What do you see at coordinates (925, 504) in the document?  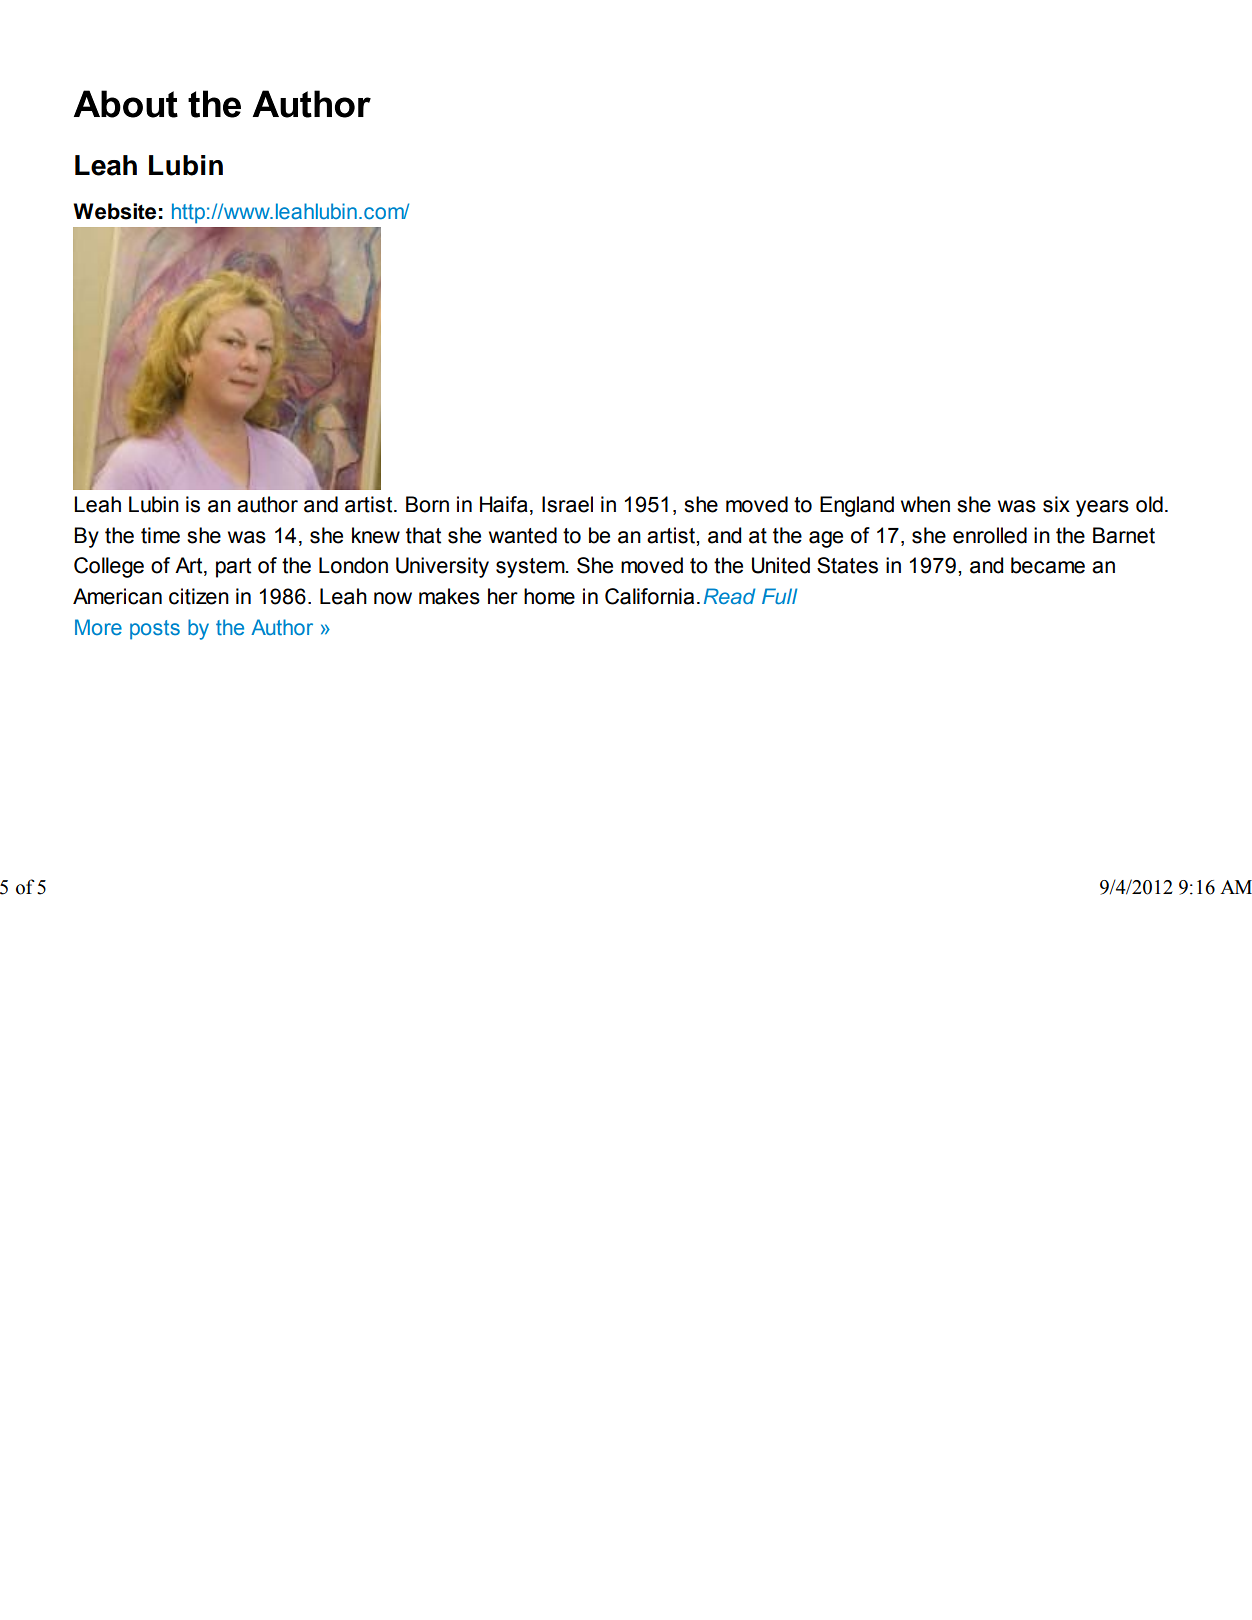 I see `when` at bounding box center [925, 504].
